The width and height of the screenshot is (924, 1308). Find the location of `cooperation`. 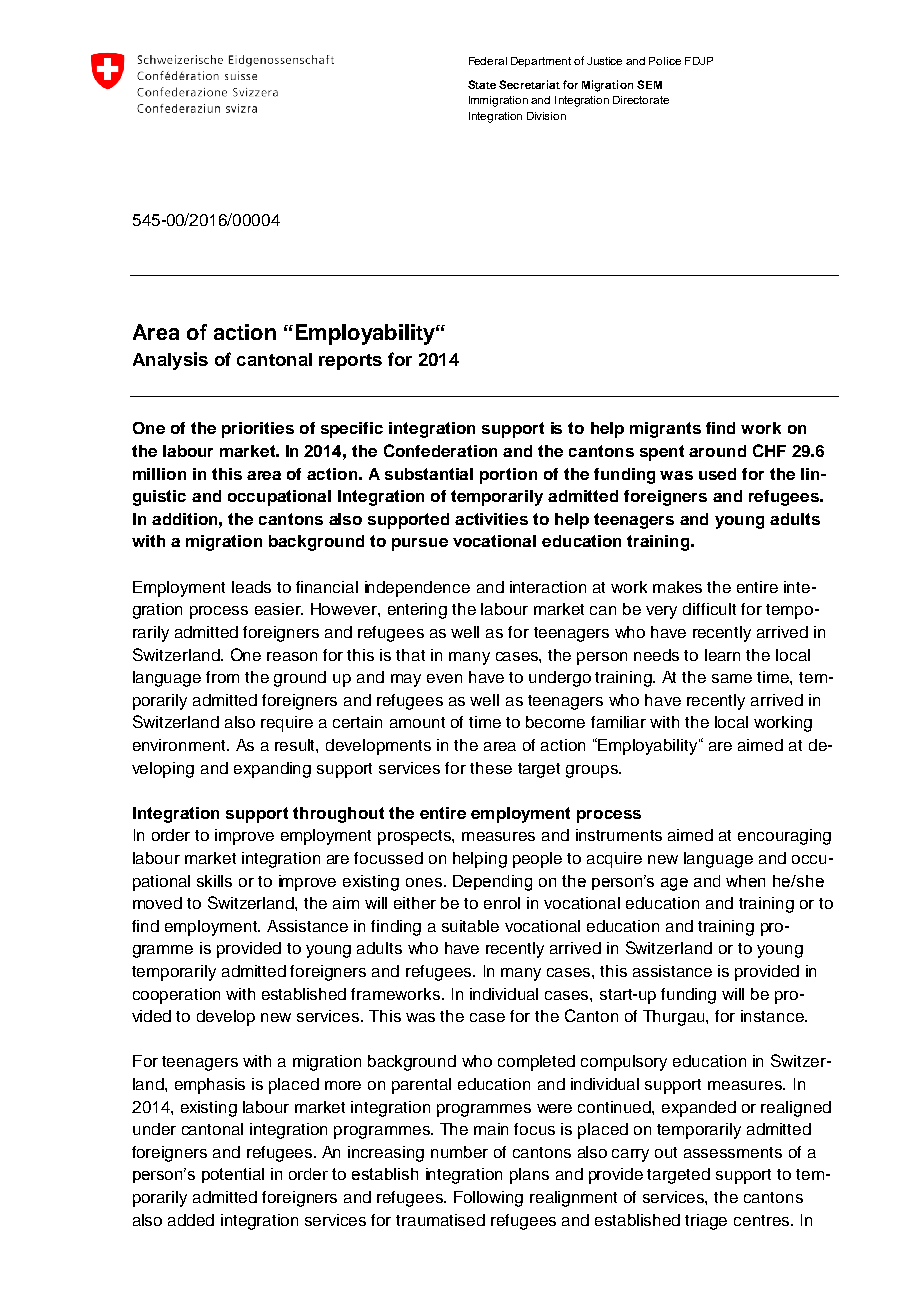

cooperation is located at coordinates (176, 996).
